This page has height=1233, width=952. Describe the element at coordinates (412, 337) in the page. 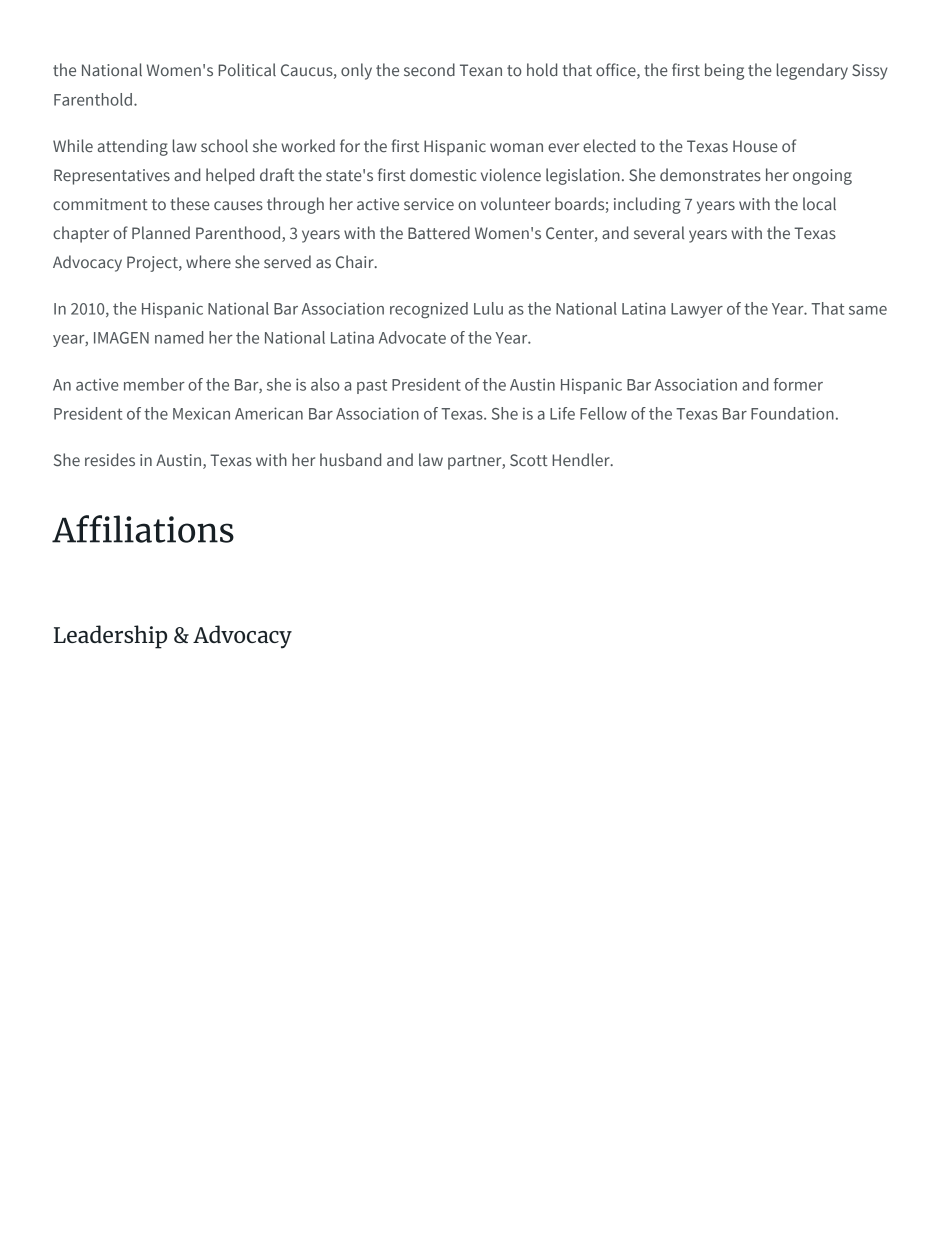

I see `Advocate` at that location.
